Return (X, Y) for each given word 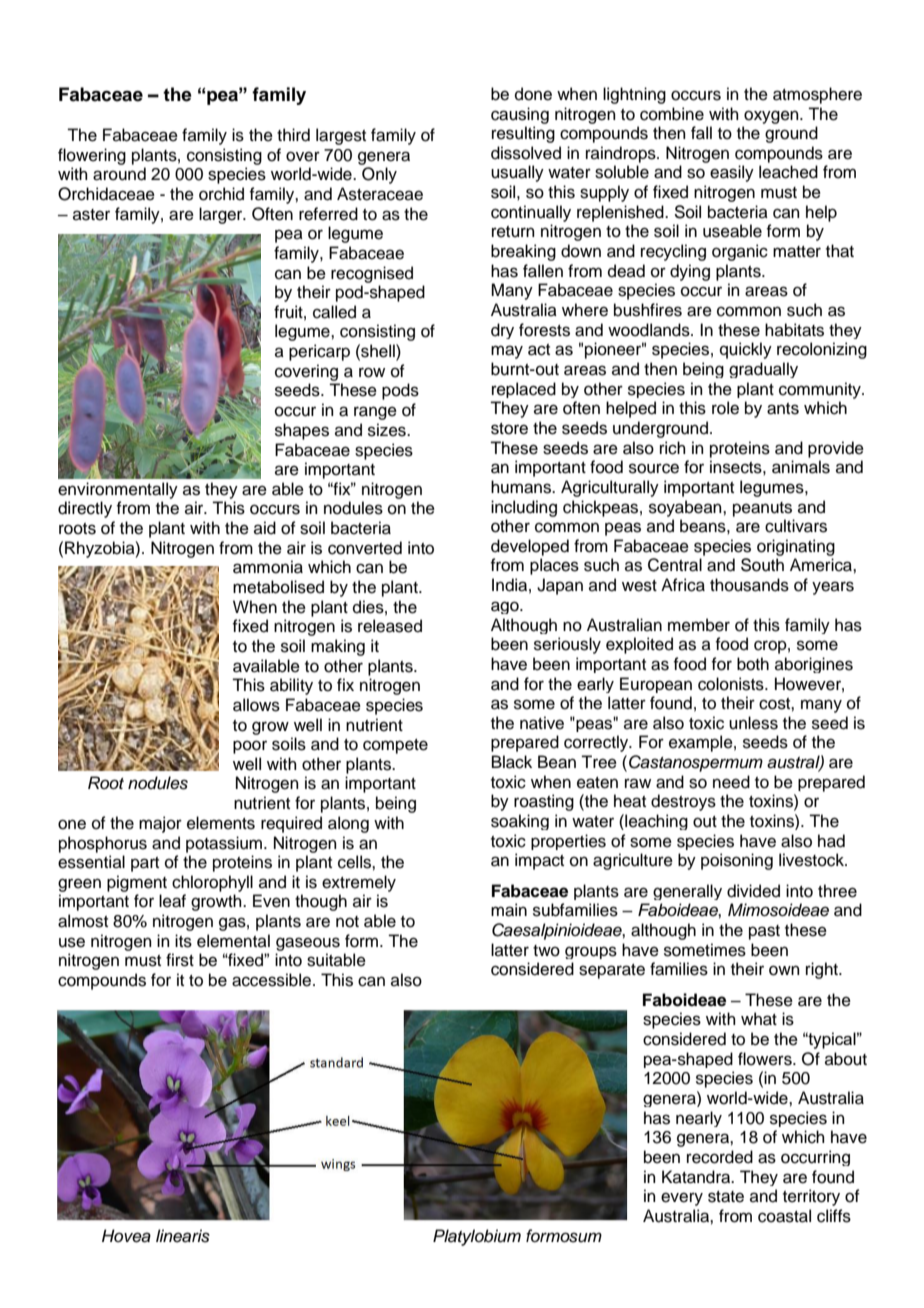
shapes (302, 431)
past (764, 932)
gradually (763, 370)
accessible (271, 980)
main (509, 910)
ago (506, 607)
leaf (172, 901)
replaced (524, 390)
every (682, 1199)
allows (256, 705)
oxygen (772, 117)
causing (520, 115)
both (753, 664)
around (119, 174)
